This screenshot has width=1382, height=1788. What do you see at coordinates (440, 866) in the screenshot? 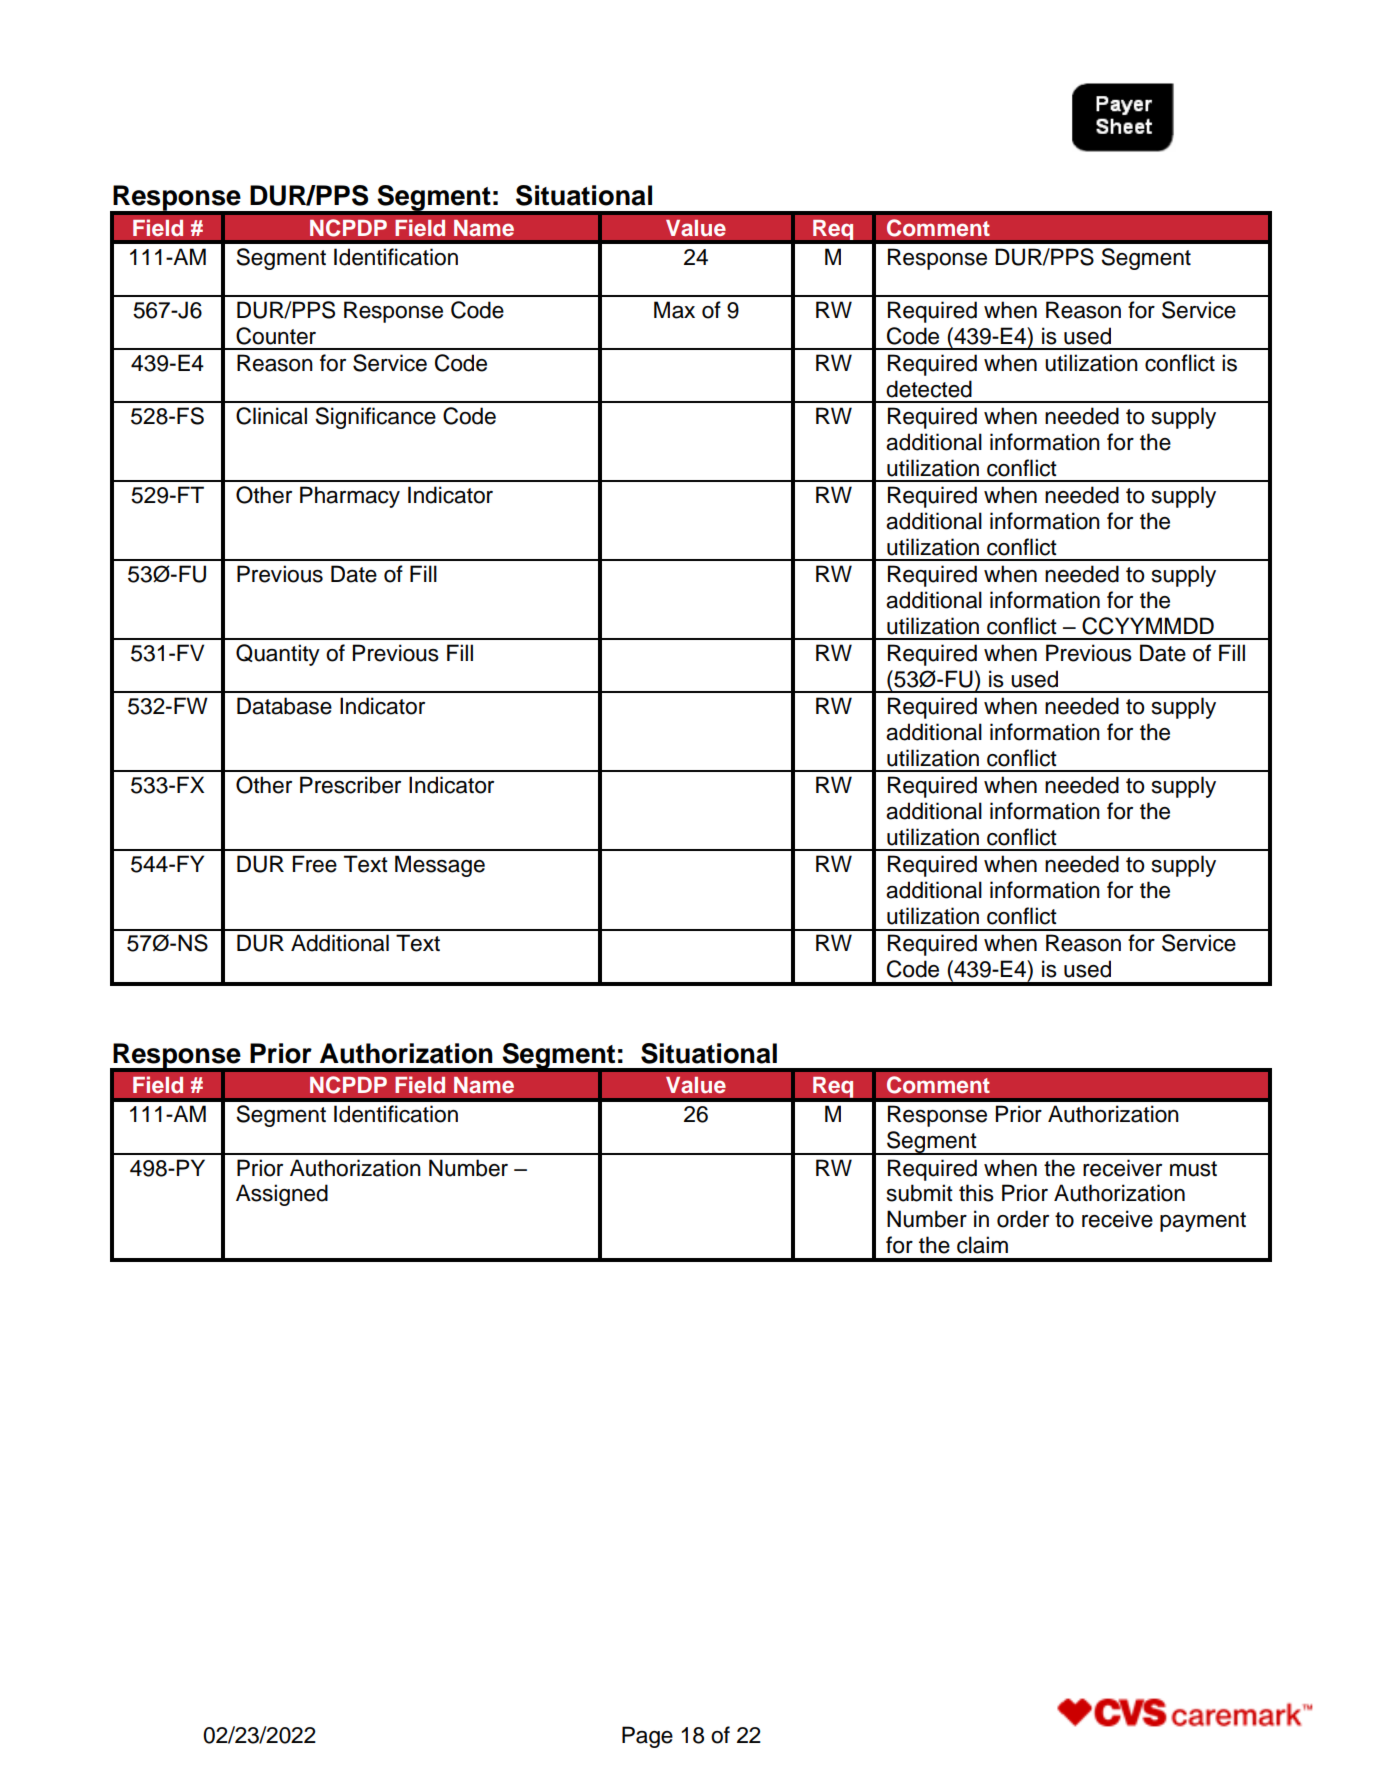
I see `Message` at bounding box center [440, 866].
